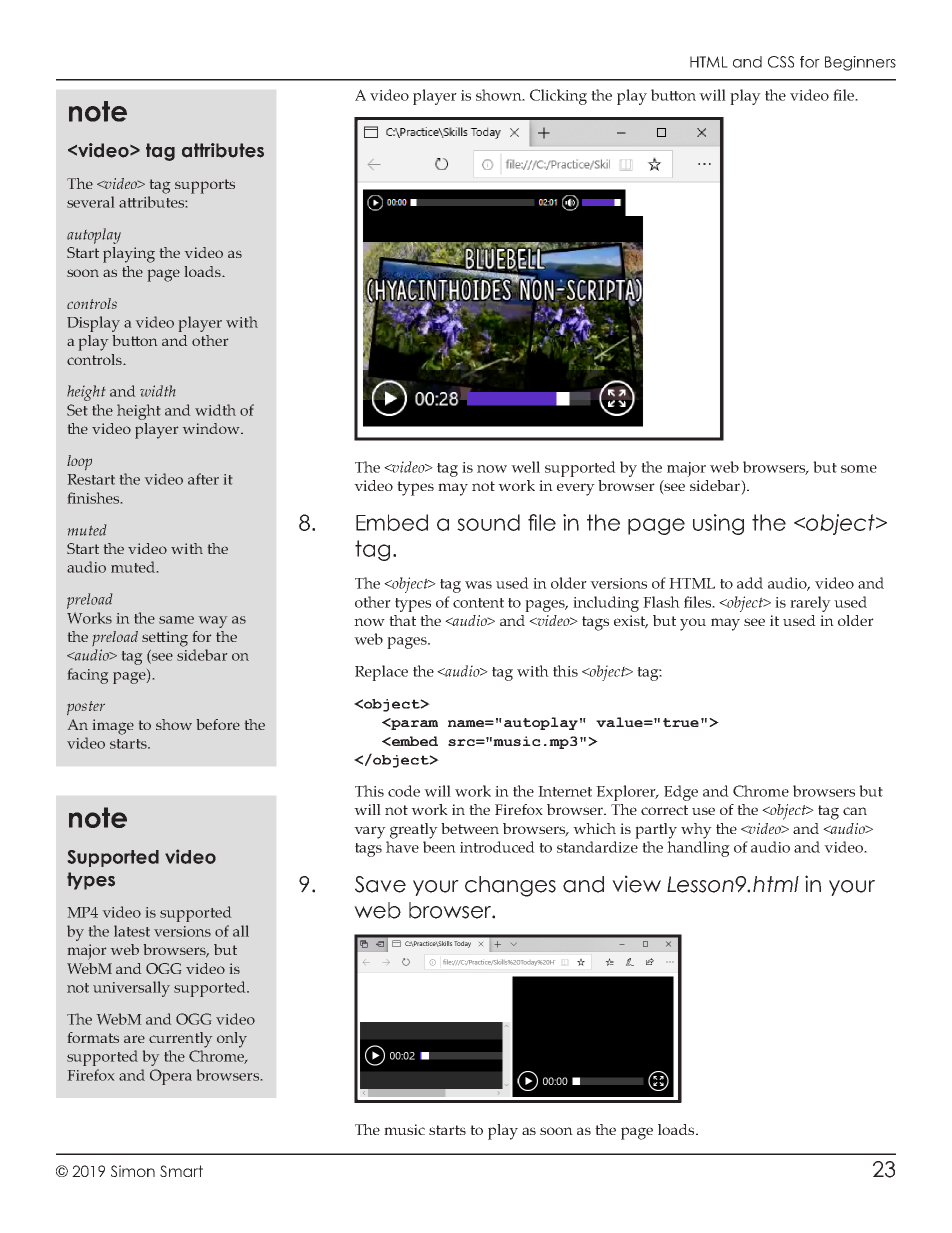 The height and width of the screenshot is (1233, 952). I want to click on Edge, so click(681, 793).
